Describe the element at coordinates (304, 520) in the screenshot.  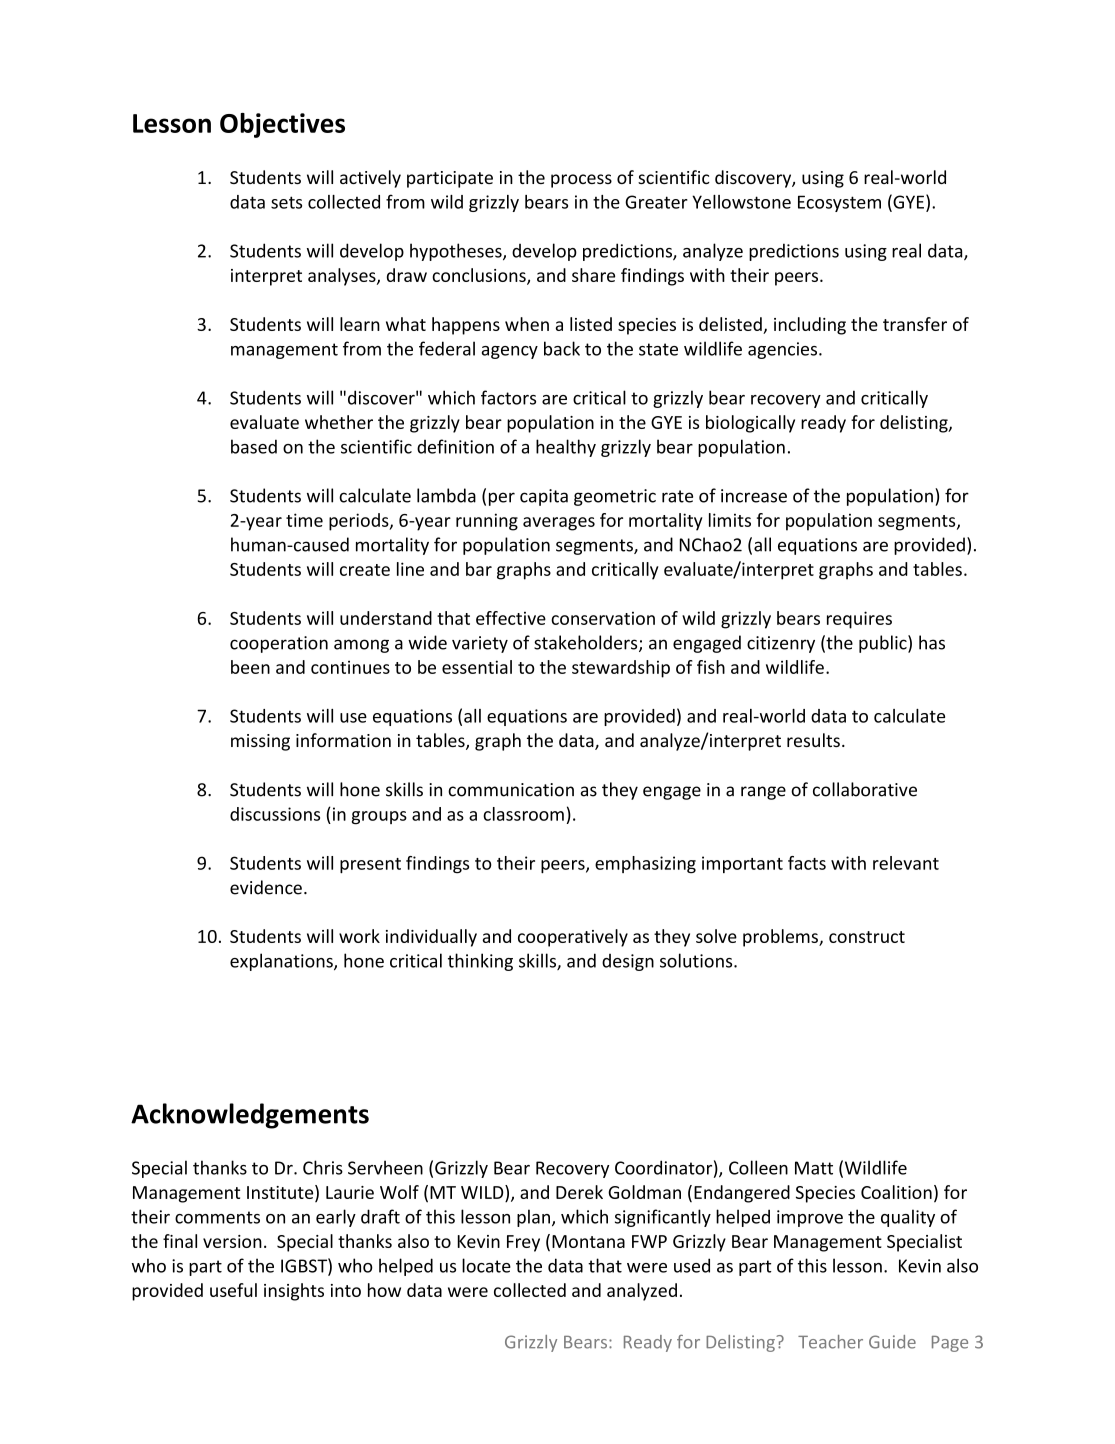
I see `time` at that location.
